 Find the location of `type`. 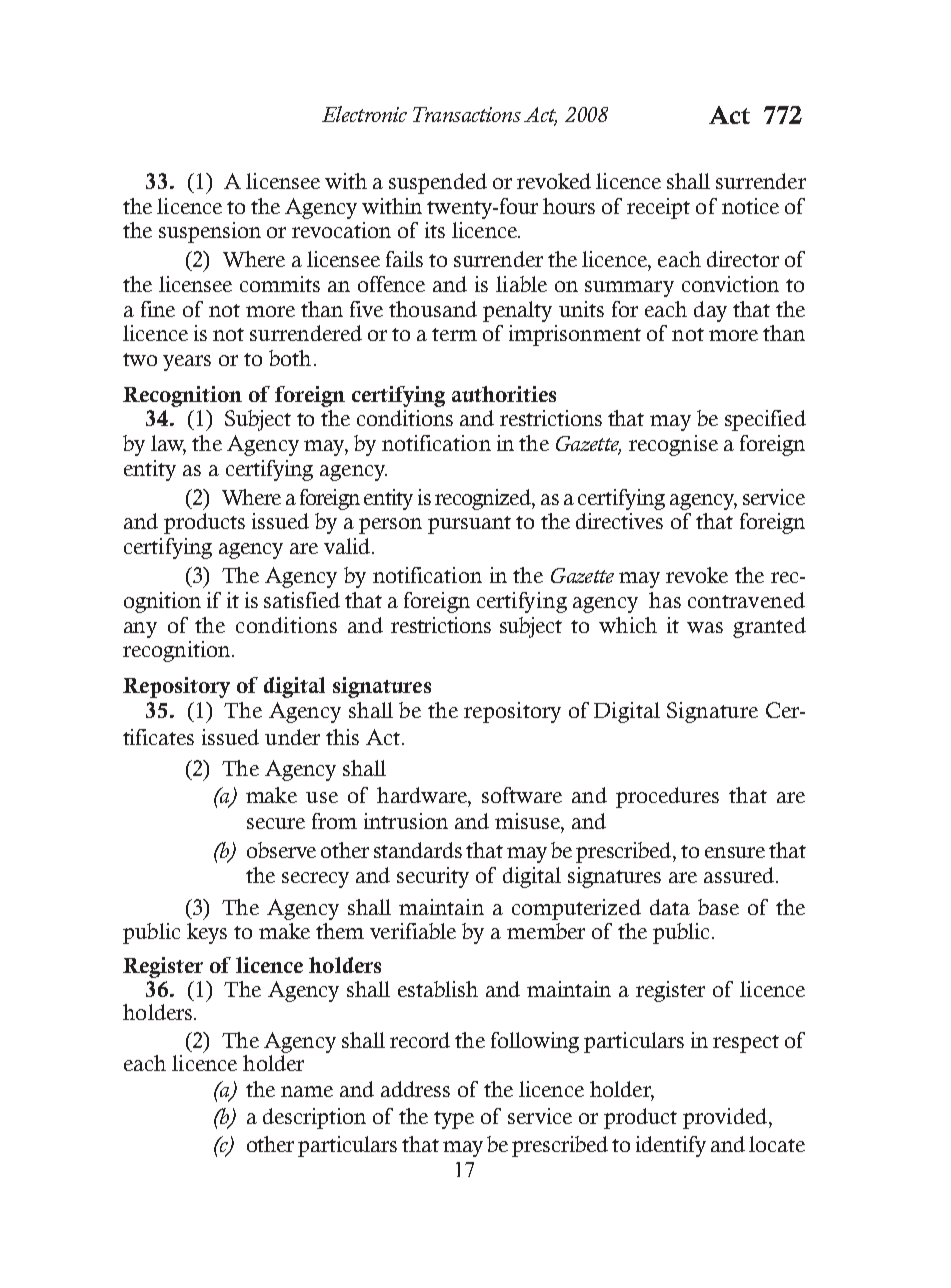

type is located at coordinates (454, 1120).
